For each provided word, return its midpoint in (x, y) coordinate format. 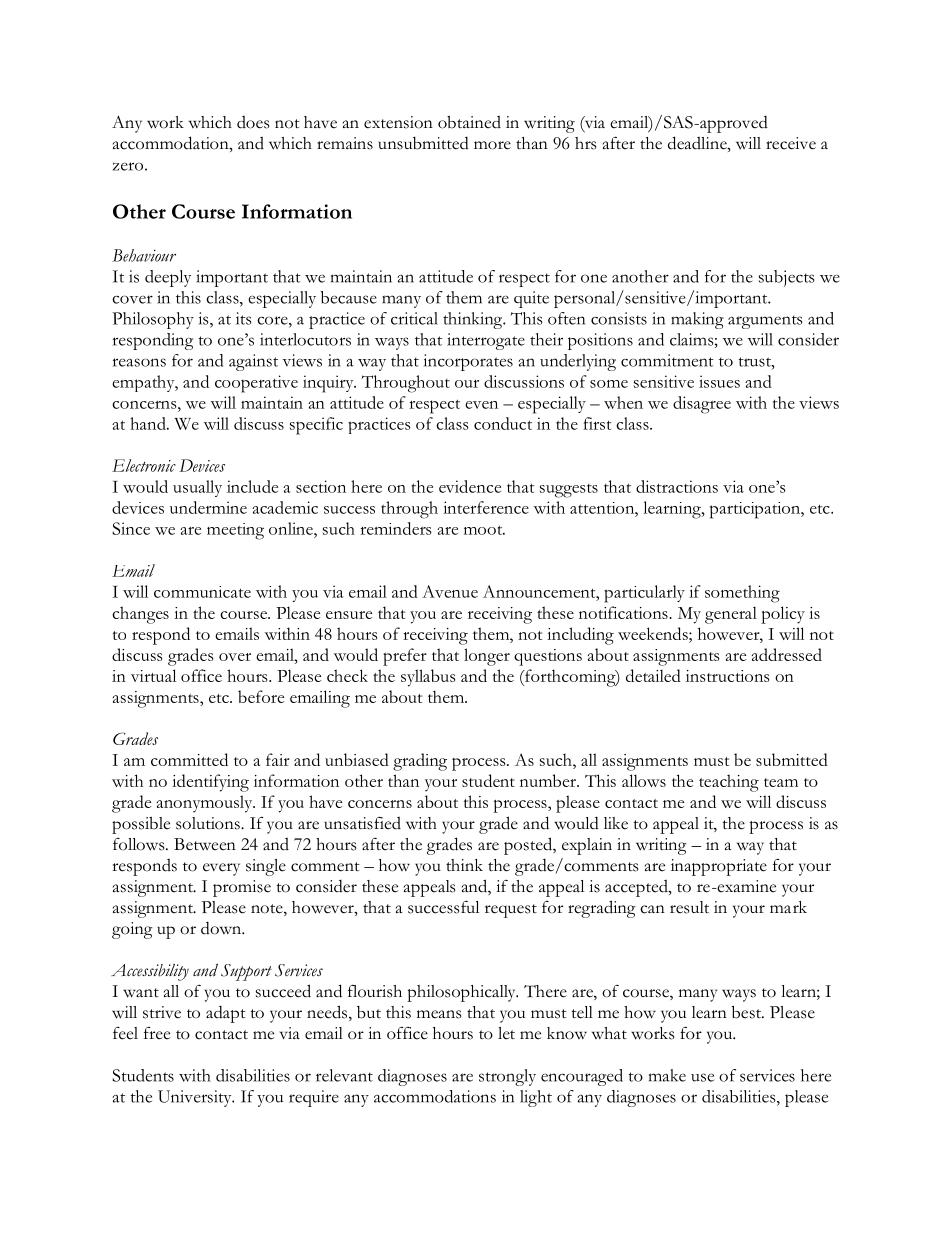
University (196, 1098)
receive (791, 143)
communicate (202, 592)
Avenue (450, 591)
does (253, 122)
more (492, 145)
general (731, 615)
